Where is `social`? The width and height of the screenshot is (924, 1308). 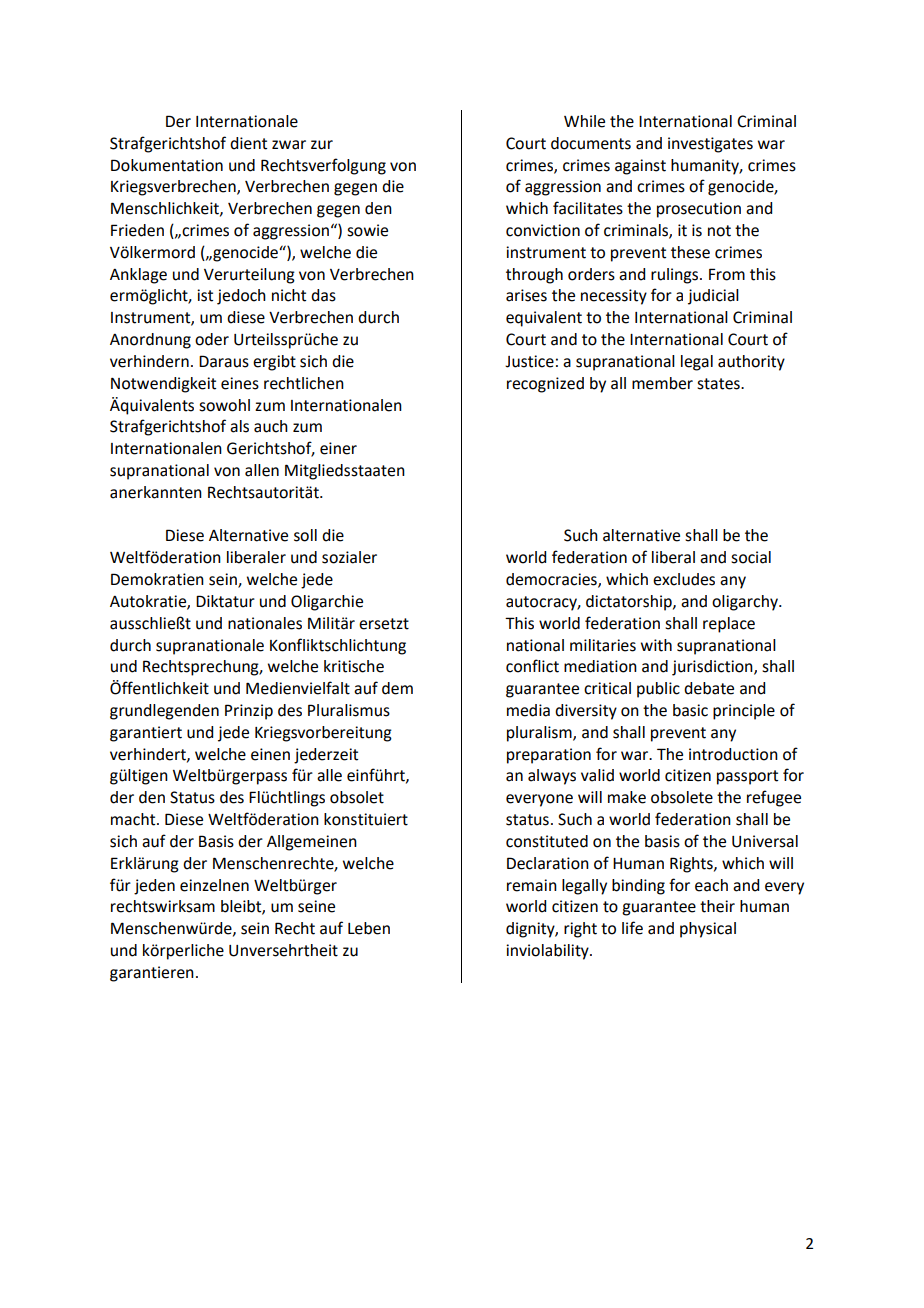
social is located at coordinates (751, 557).
